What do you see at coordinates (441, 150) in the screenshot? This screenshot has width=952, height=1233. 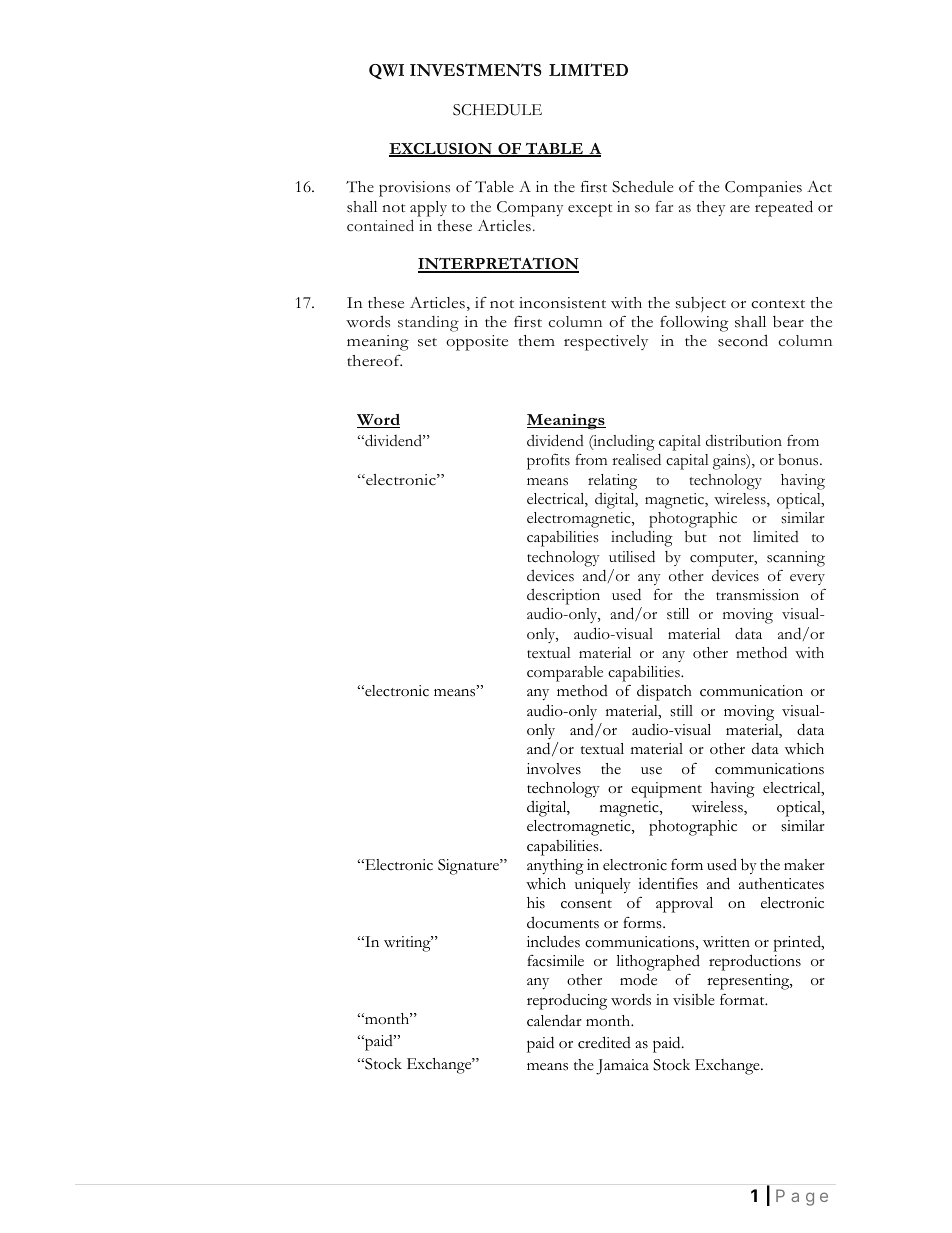 I see `EXCLUSION` at bounding box center [441, 150].
